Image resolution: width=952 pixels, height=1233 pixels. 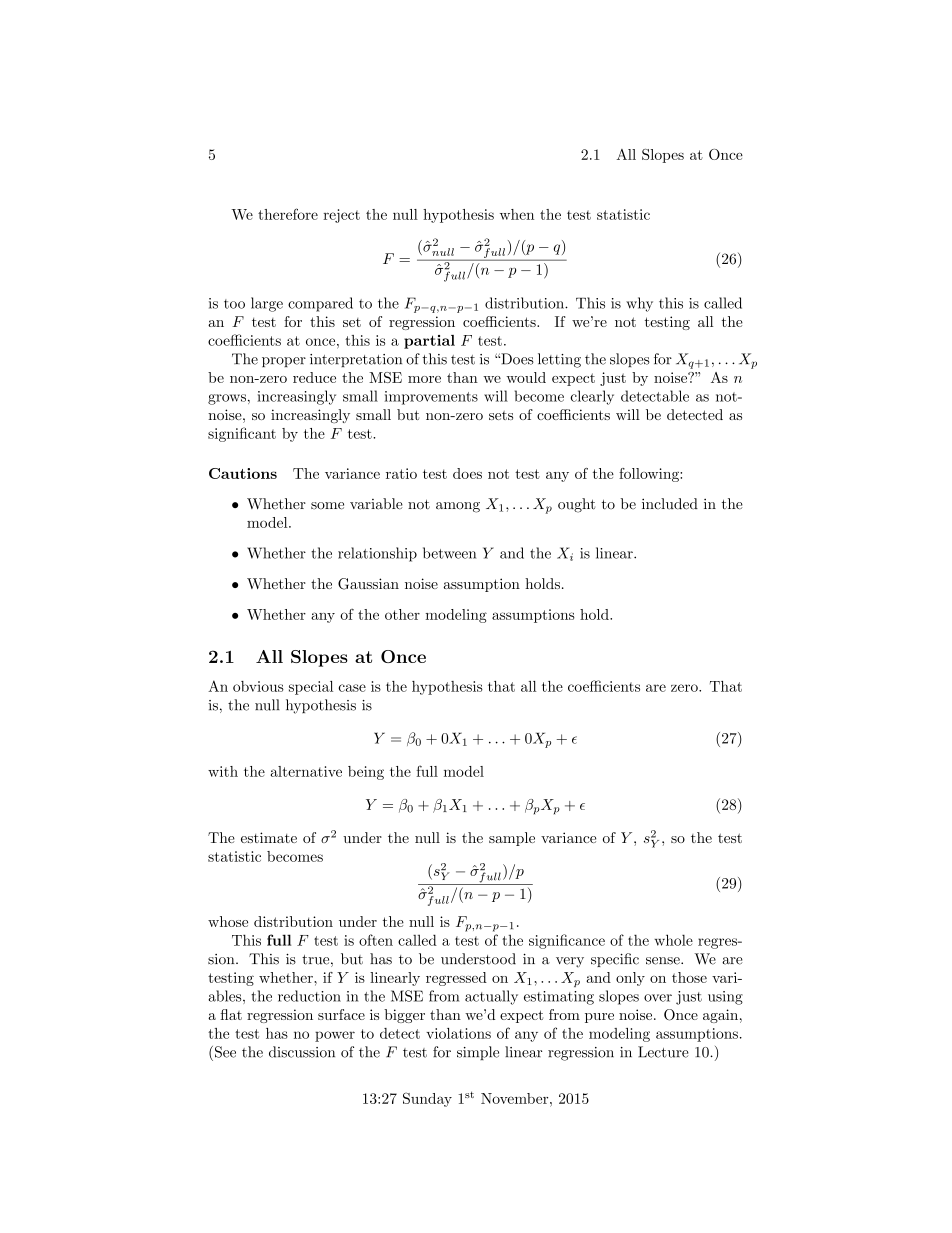 I want to click on sample, so click(x=512, y=839).
